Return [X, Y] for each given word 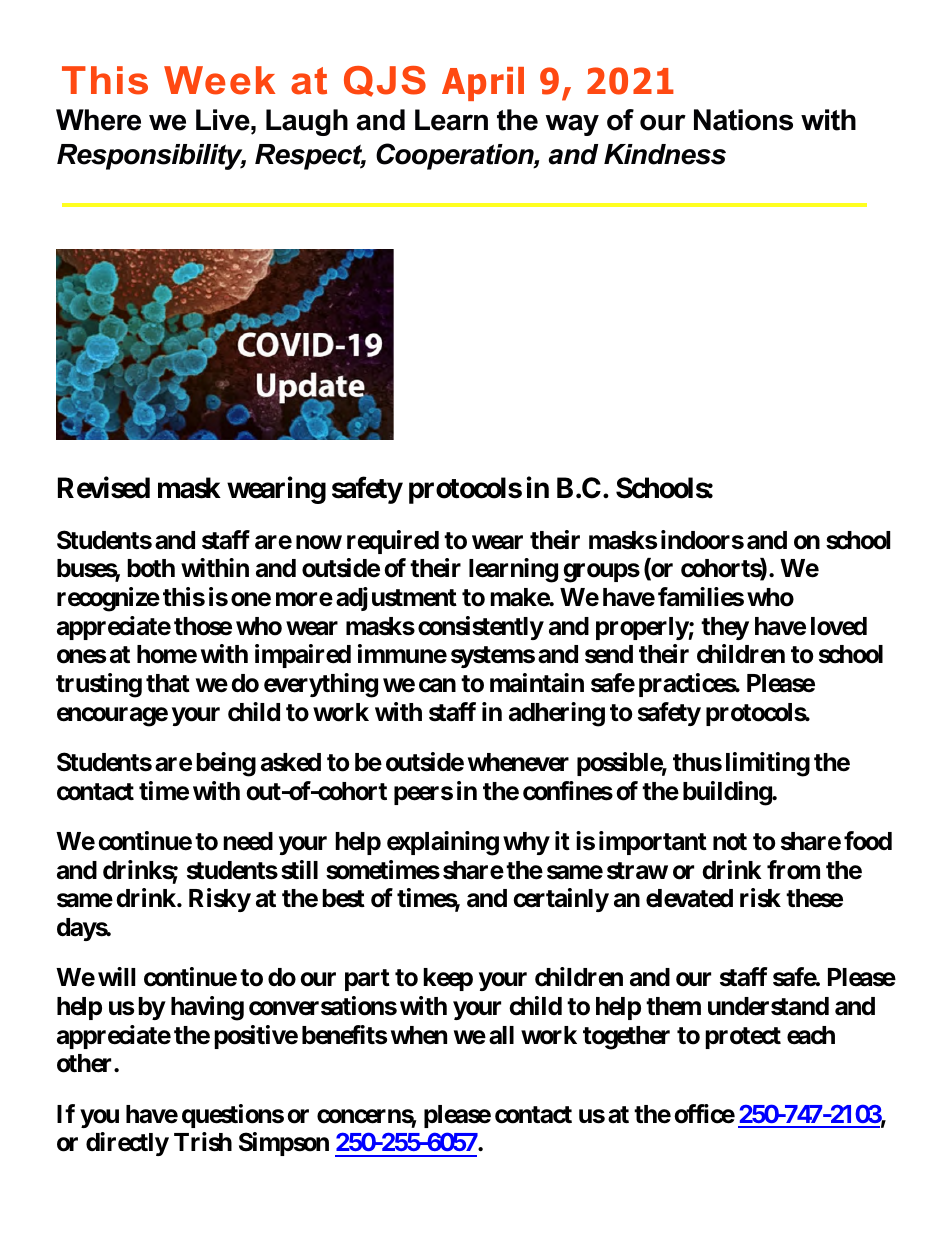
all [501, 1035]
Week [219, 80]
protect [743, 1038]
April [483, 84]
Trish [203, 1142]
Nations [743, 120]
